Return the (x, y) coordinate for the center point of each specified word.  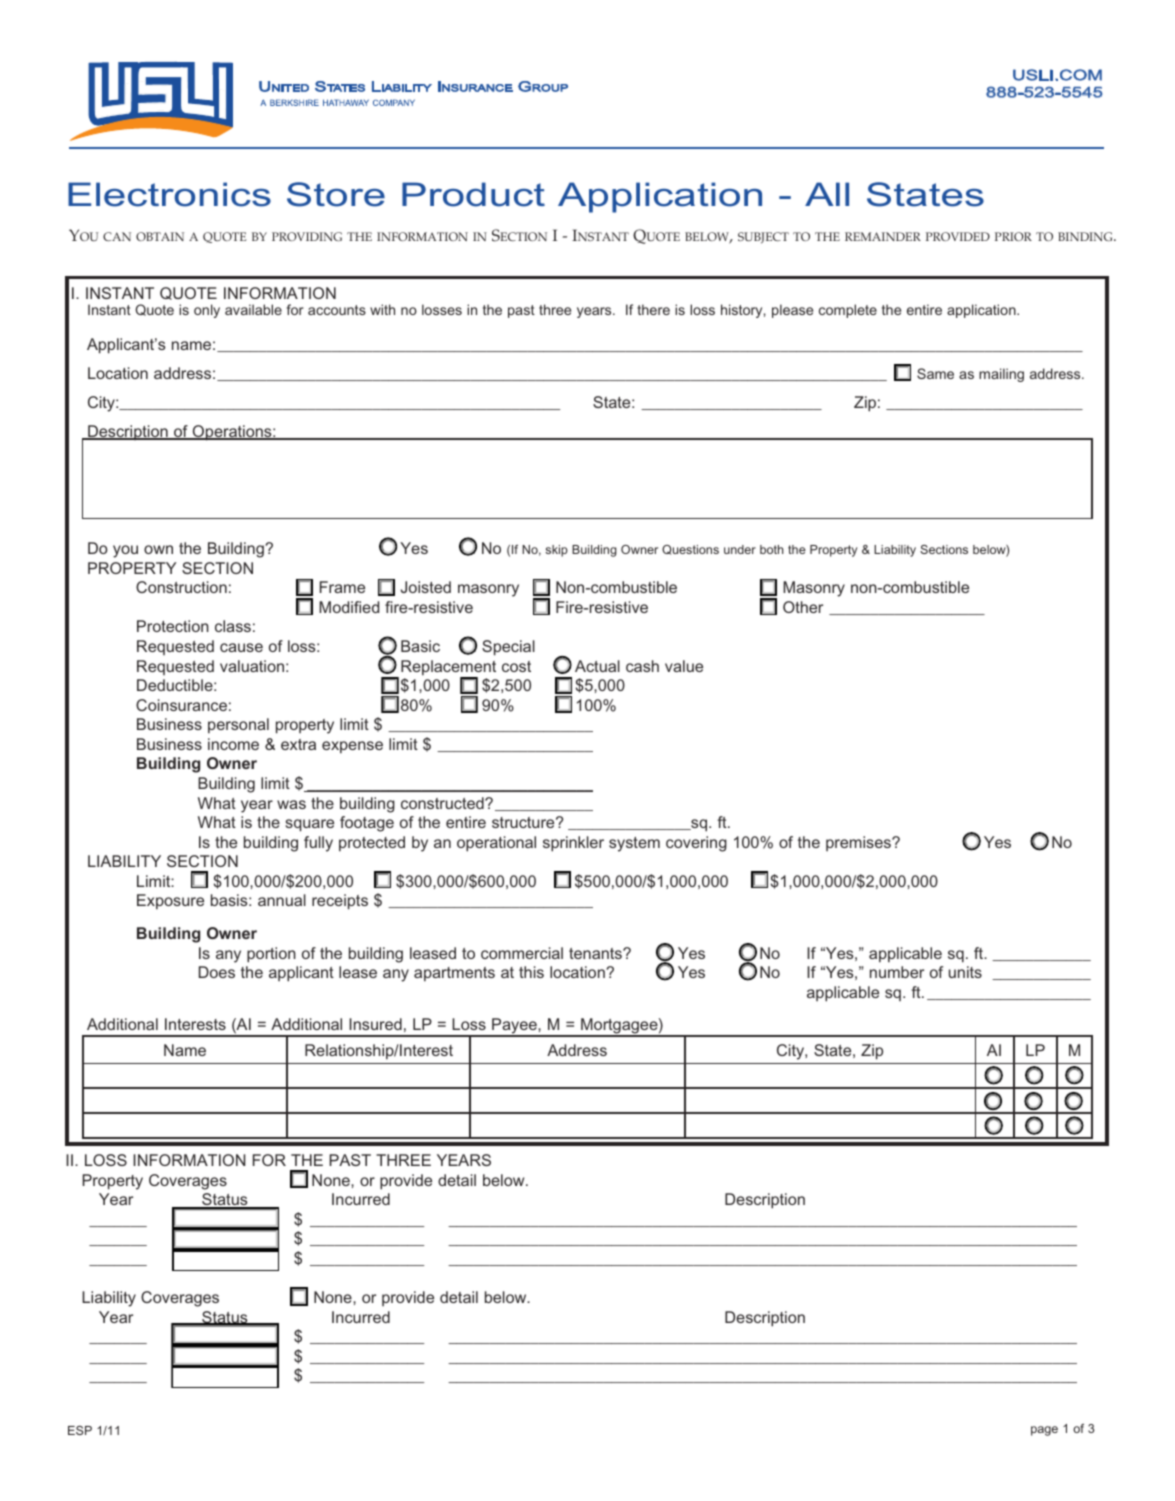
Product (473, 194)
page (1044, 1431)
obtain (160, 236)
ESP (80, 1430)
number (897, 972)
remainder (883, 236)
